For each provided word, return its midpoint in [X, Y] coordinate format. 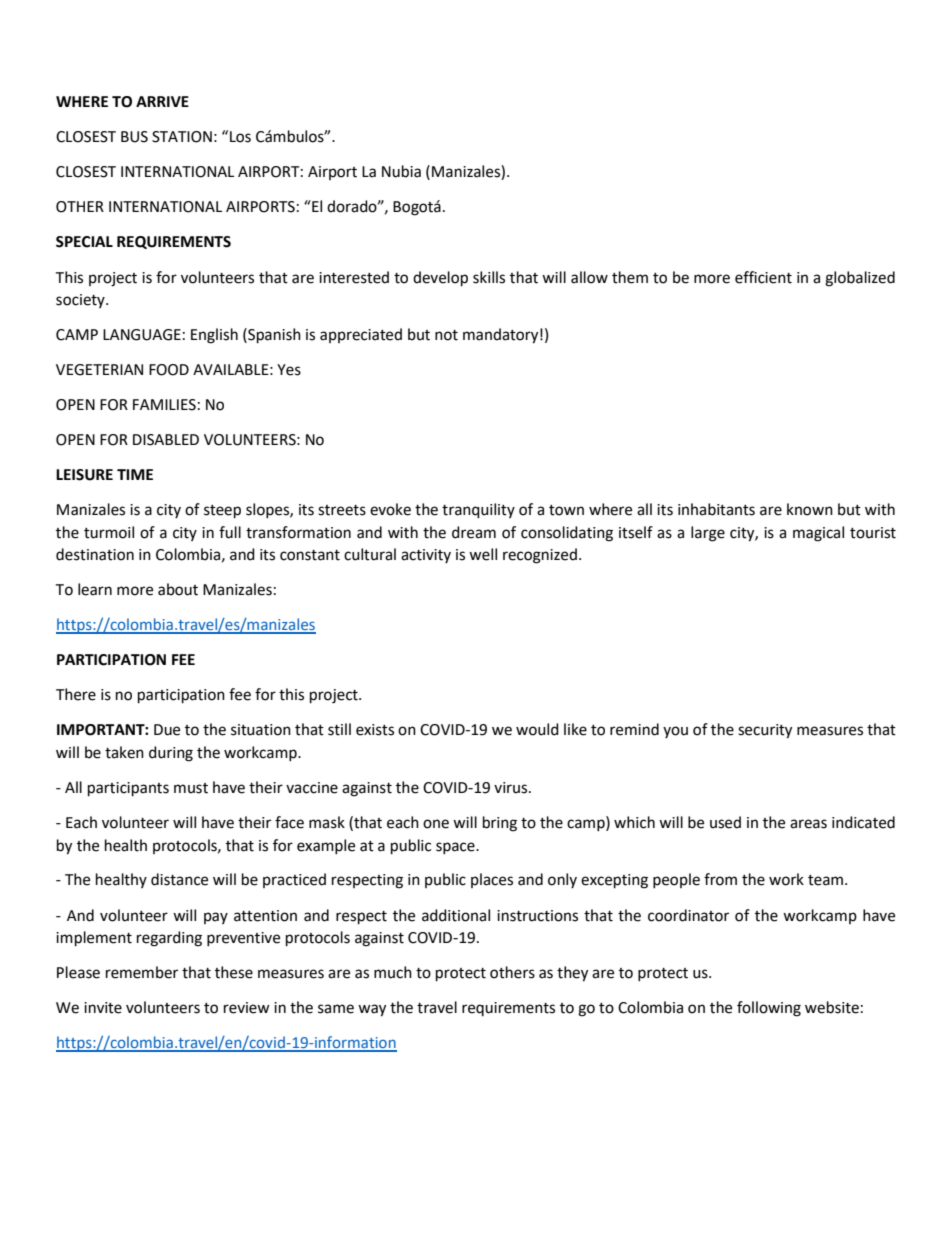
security [765, 731]
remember [142, 972]
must [191, 788]
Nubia [401, 171]
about [178, 589]
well [483, 554]
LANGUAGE [142, 335]
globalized [860, 279]
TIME [135, 474]
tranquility [478, 511]
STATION [182, 137]
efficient [763, 277]
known [810, 509]
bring [500, 824]
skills [489, 277]
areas [808, 824]
